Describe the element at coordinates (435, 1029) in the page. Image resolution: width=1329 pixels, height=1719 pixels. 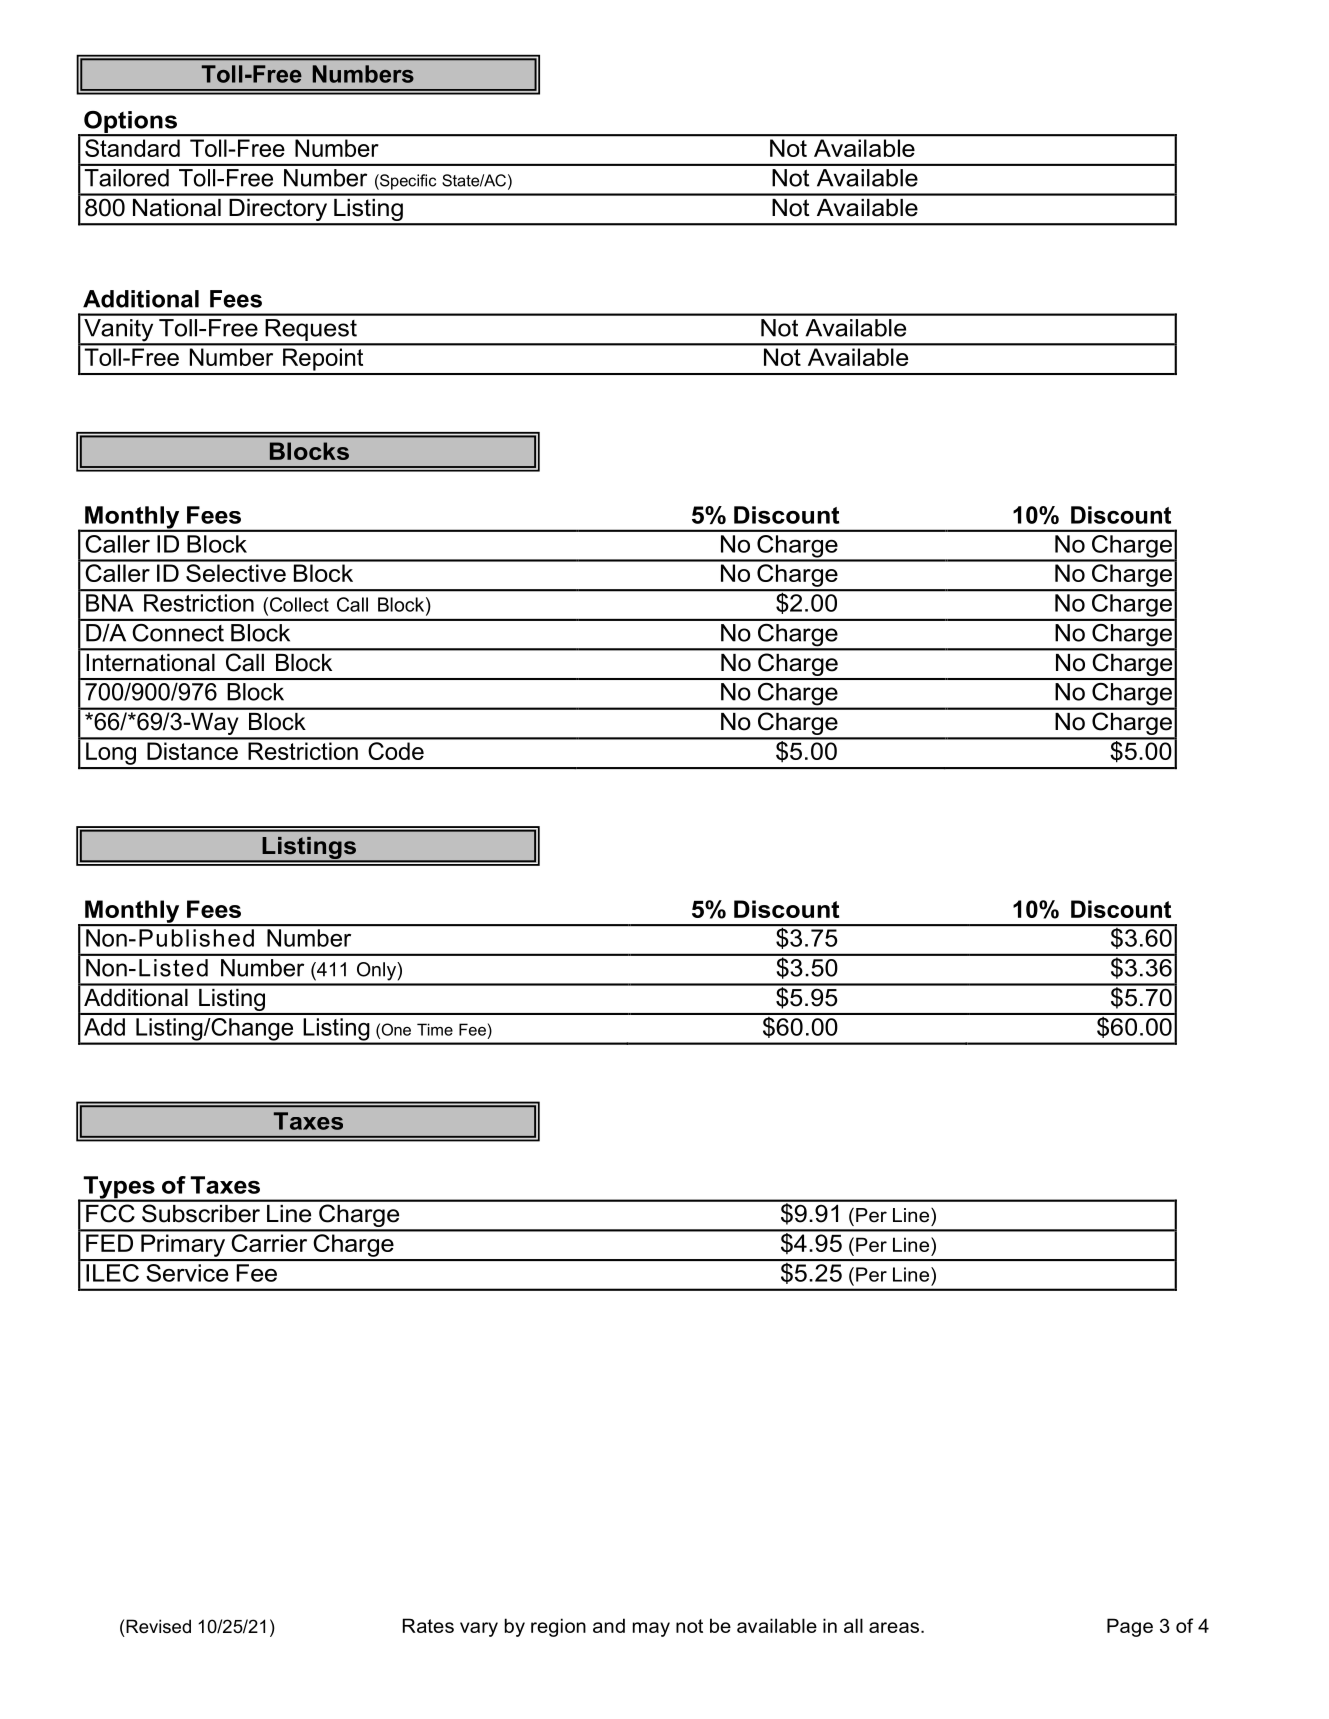
I see `Time` at that location.
